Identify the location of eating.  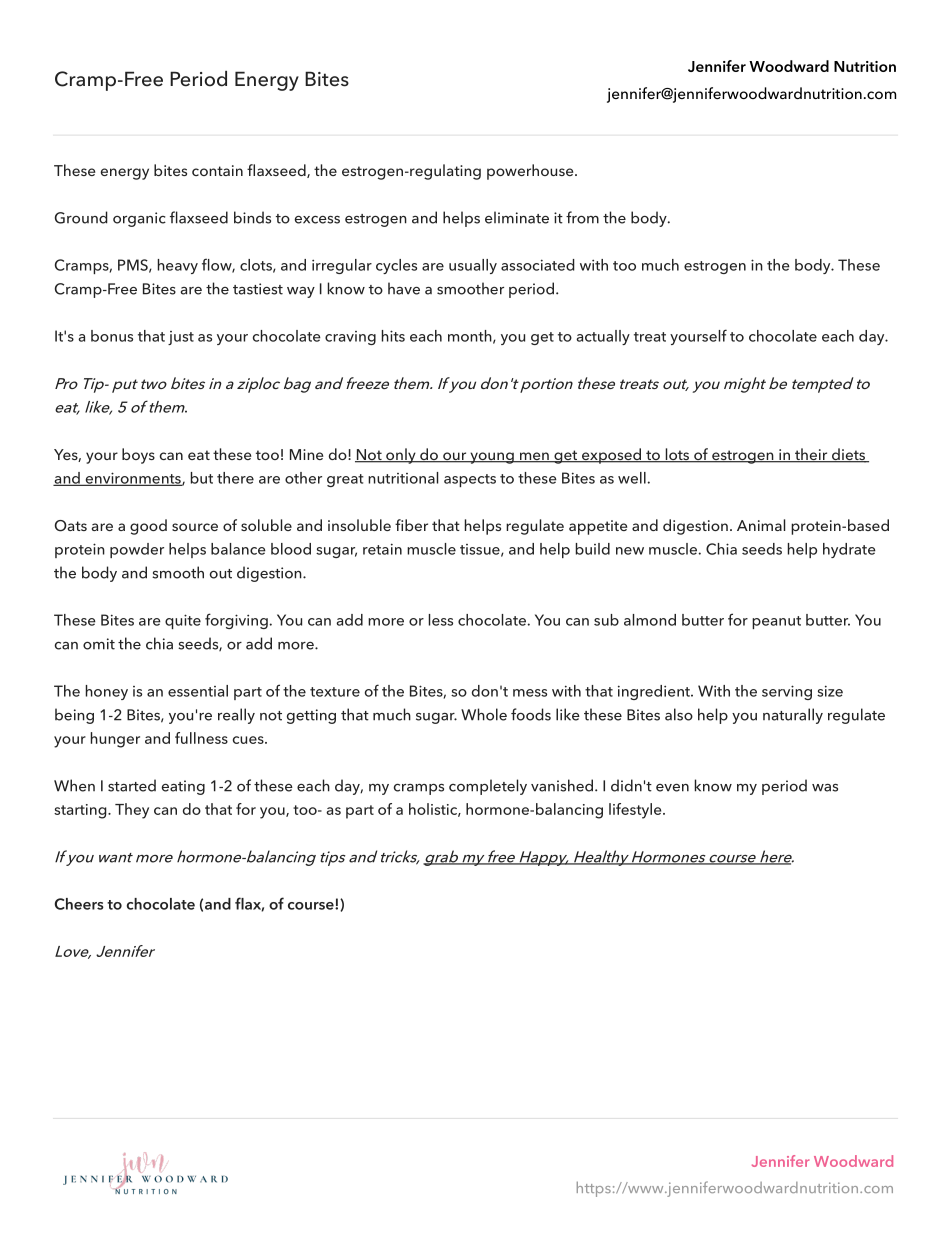
(183, 787).
